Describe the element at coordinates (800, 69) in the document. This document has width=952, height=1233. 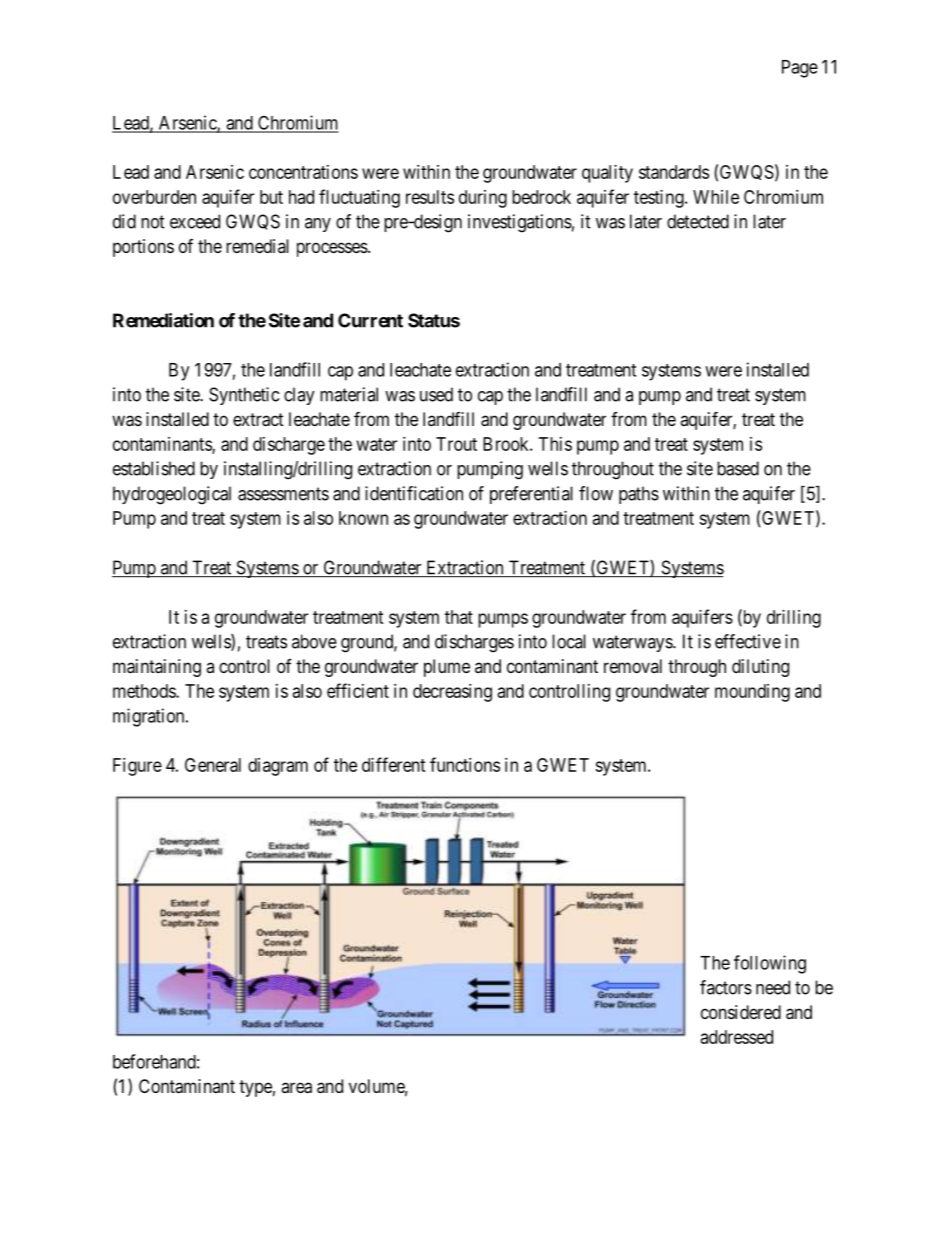
I see `Page` at that location.
